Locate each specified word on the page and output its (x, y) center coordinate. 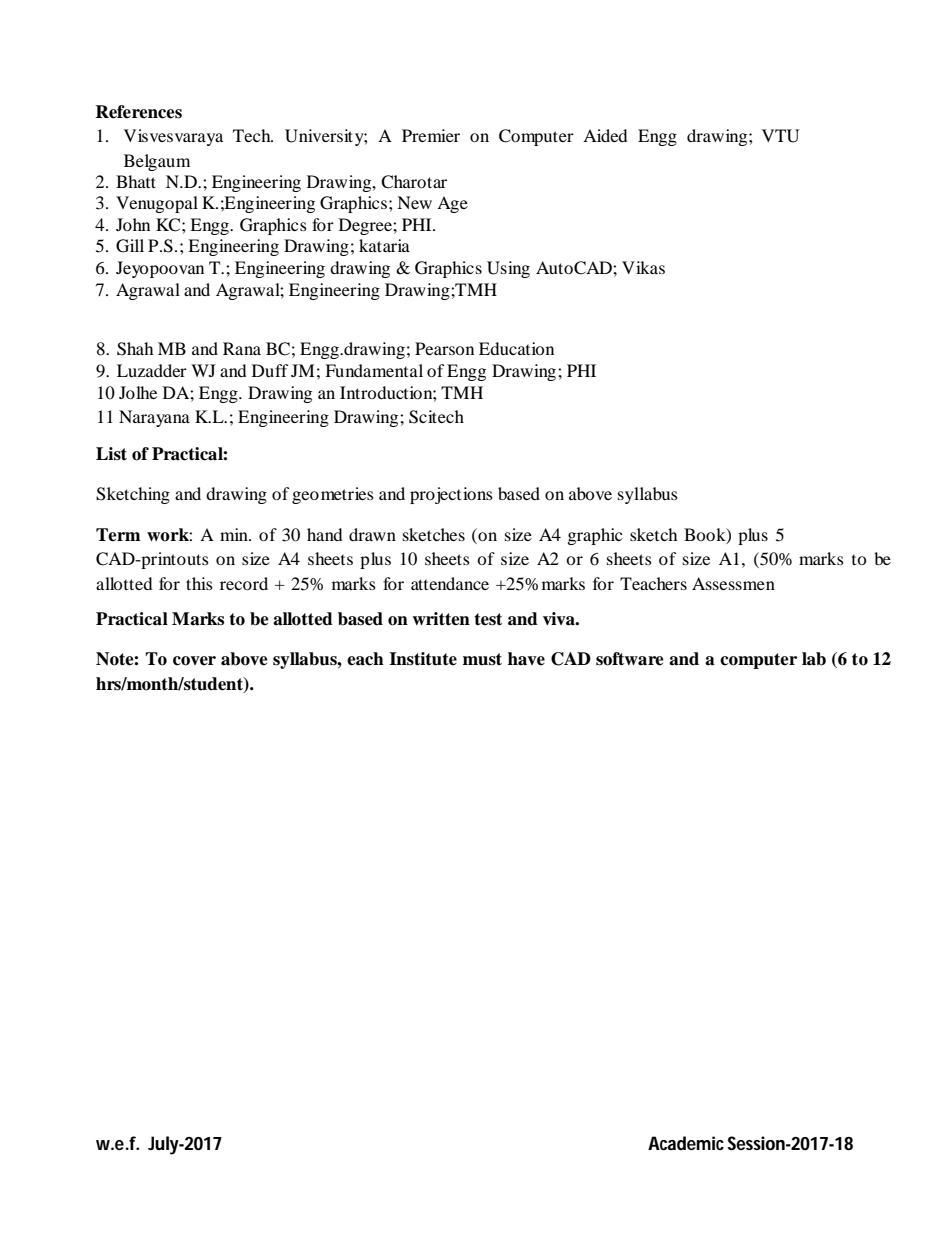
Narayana (154, 418)
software (630, 659)
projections (451, 495)
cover (194, 661)
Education (516, 348)
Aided (605, 135)
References (138, 112)
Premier (431, 135)
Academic (686, 1143)
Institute (423, 659)
